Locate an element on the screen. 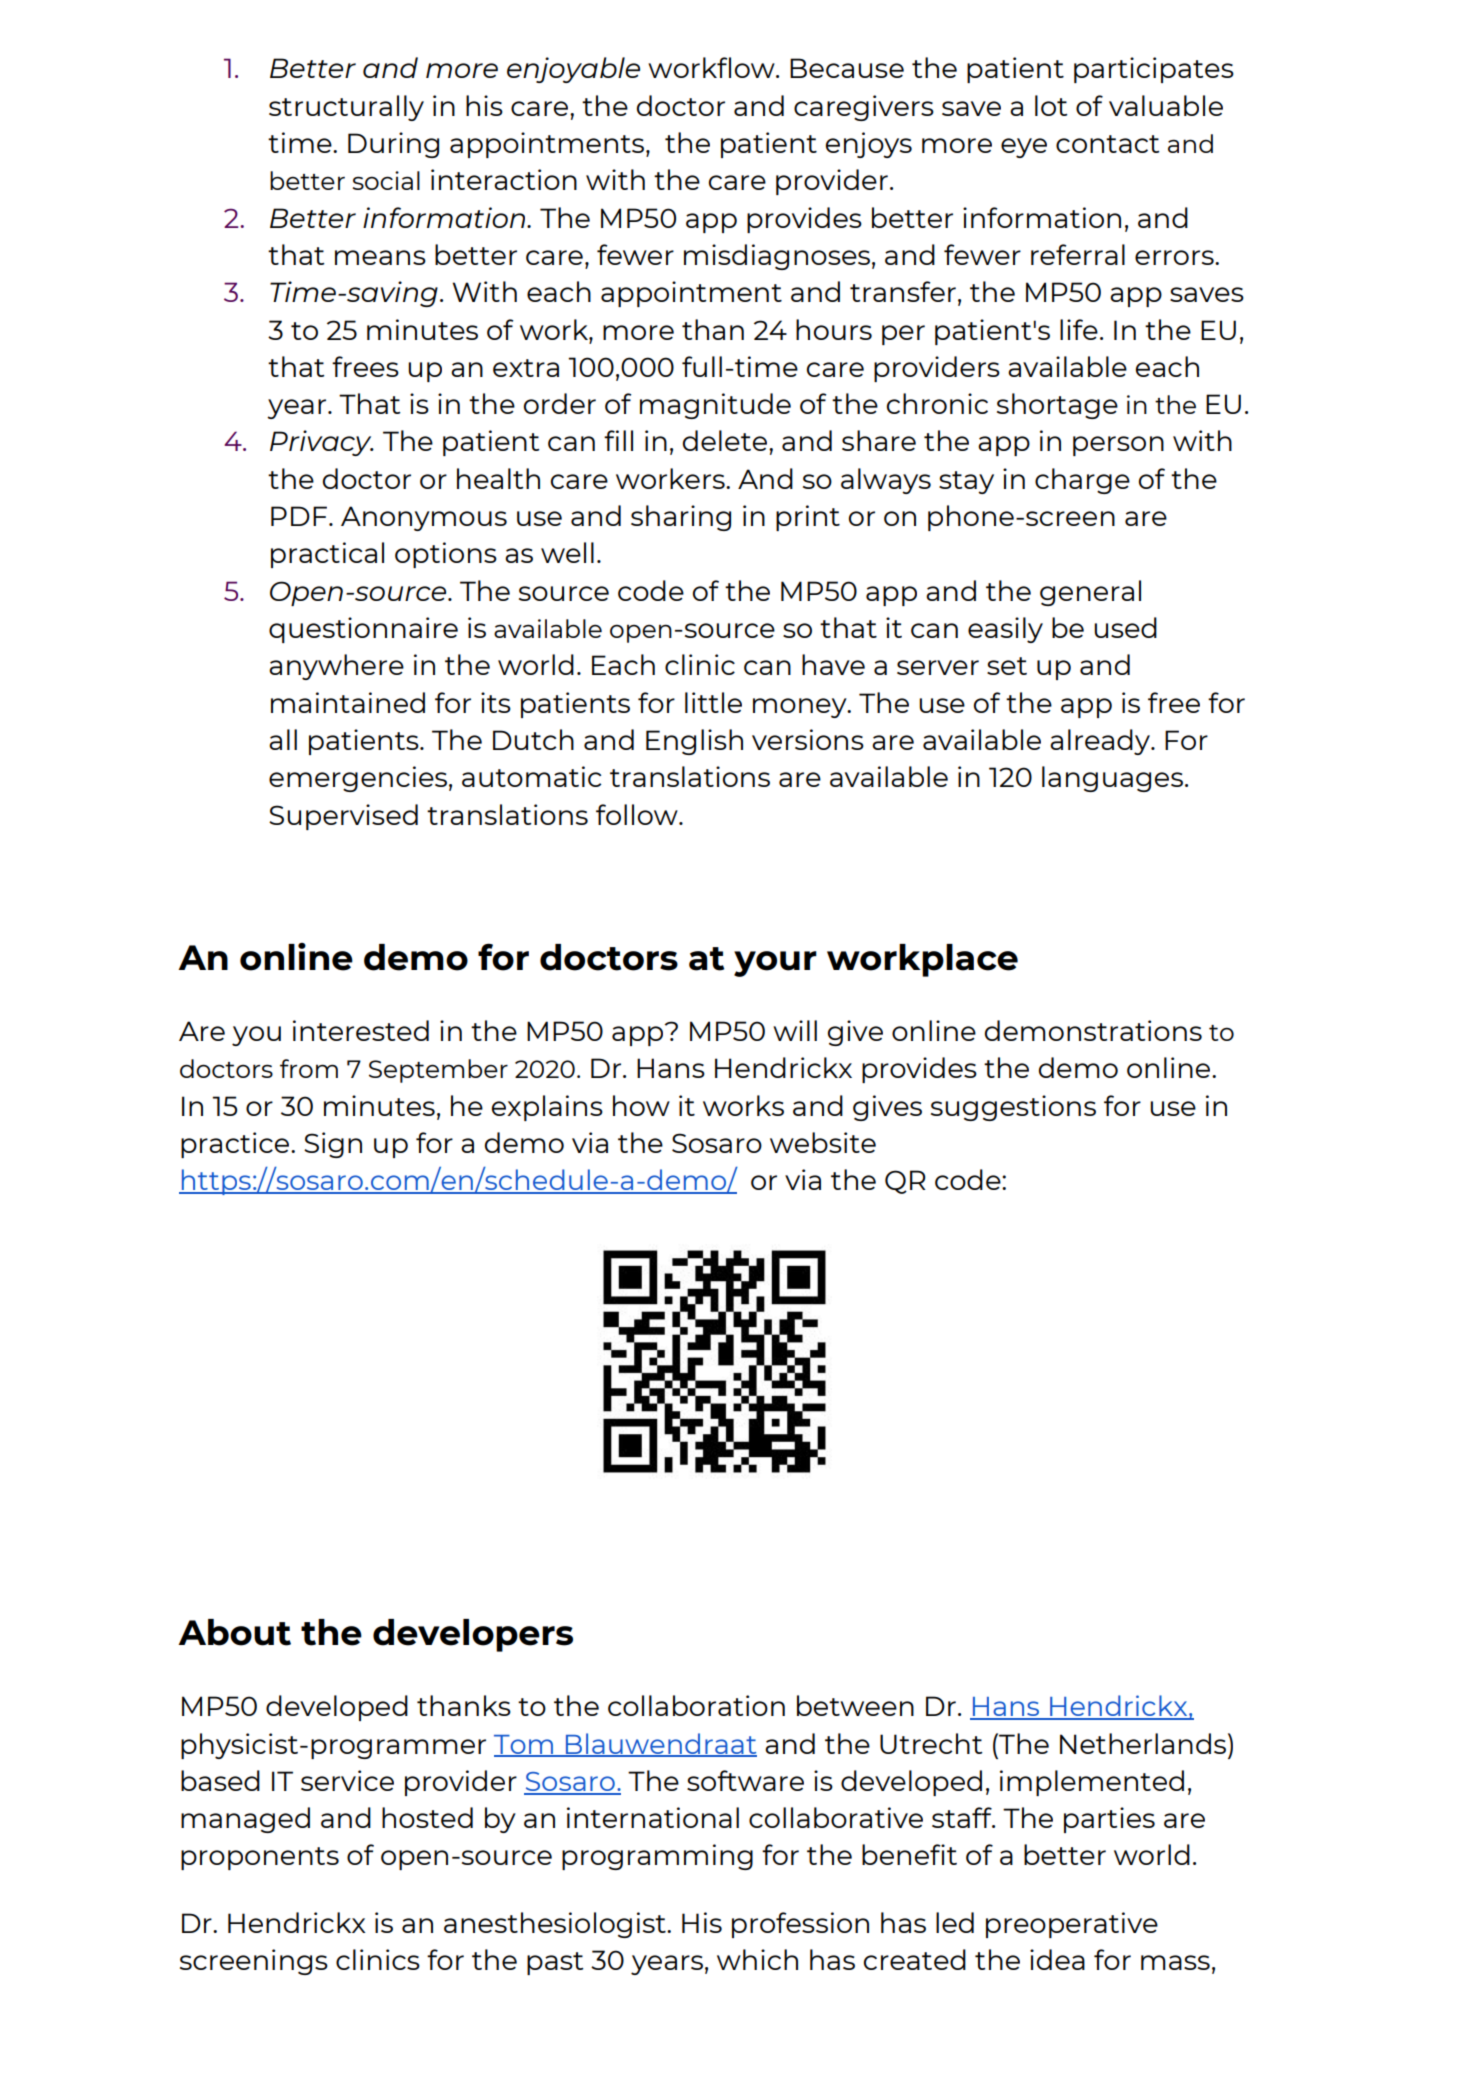 This screenshot has height=2095, width=1481. suggestions is located at coordinates (1013, 1108).
